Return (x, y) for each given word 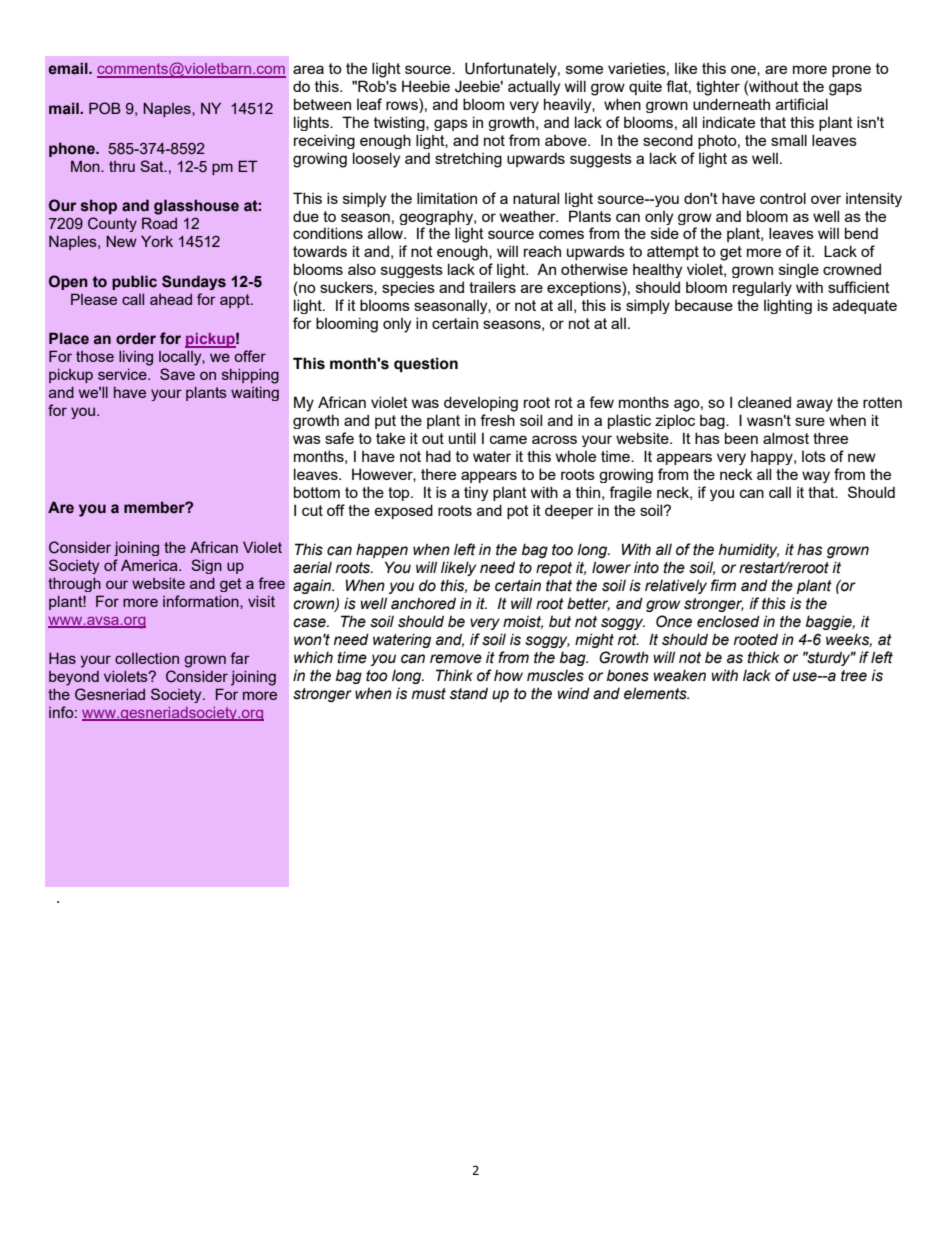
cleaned (764, 402)
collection (147, 658)
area (308, 69)
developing (481, 404)
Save (177, 374)
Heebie (426, 86)
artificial (802, 104)
